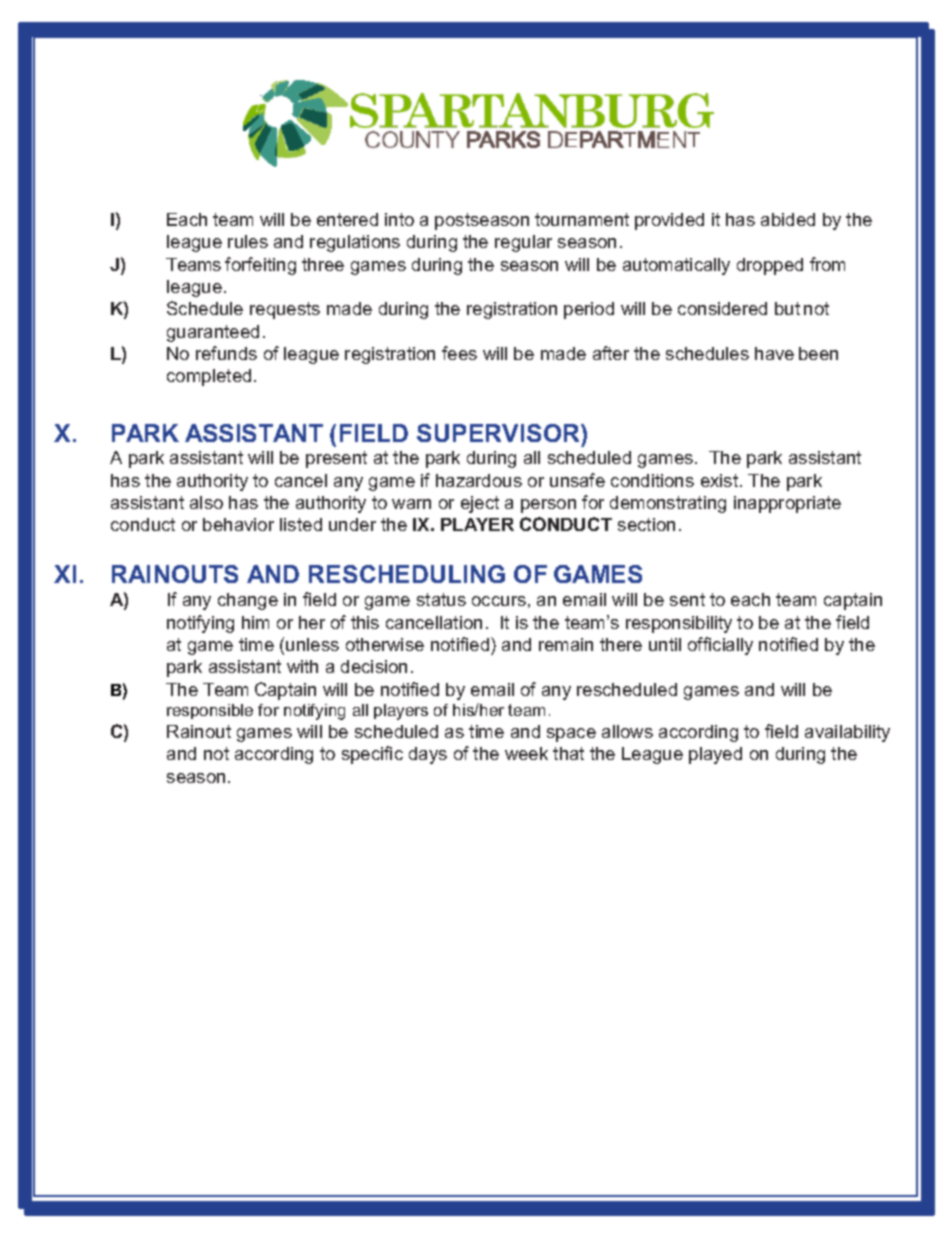  Describe the element at coordinates (548, 506) in the screenshot. I see `person` at that location.
